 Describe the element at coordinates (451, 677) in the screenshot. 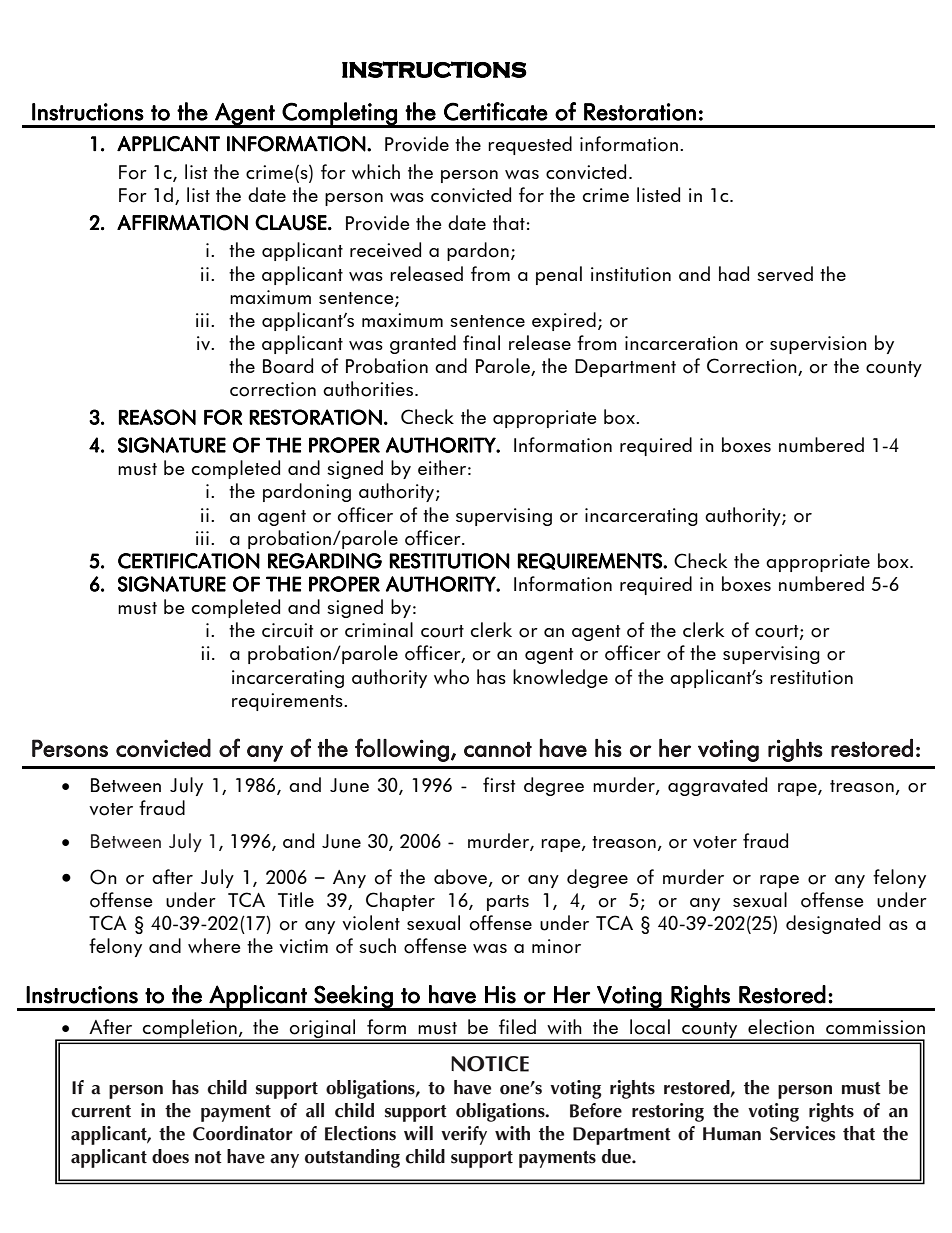

I see `who` at that location.
